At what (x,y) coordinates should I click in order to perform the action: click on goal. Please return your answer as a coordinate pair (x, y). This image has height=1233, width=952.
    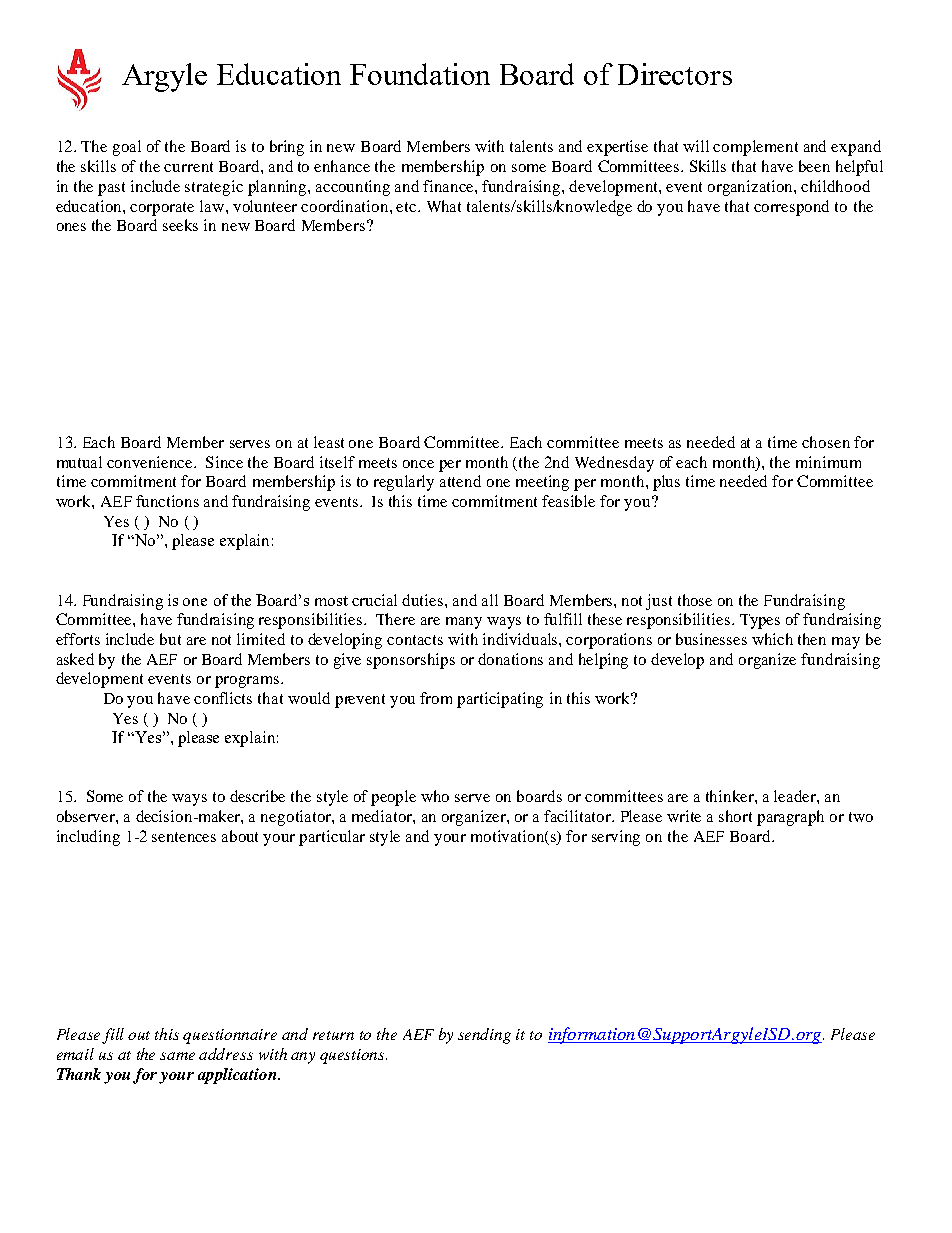
    Looking at the image, I should click on (127, 148).
